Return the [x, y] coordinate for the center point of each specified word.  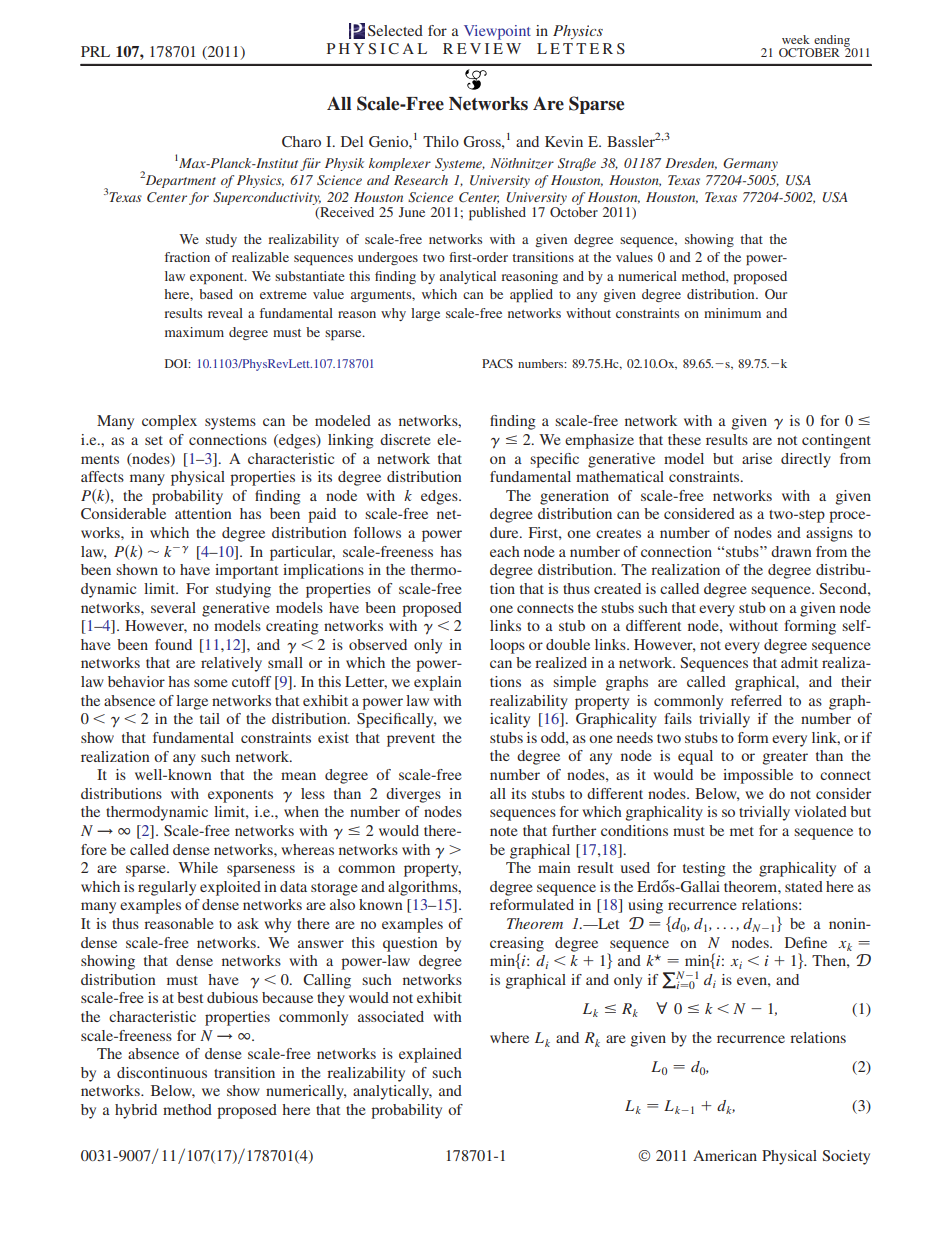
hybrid [136, 1111]
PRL [95, 51]
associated [391, 1016]
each [505, 551]
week [796, 39]
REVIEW [482, 48]
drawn [791, 551]
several [173, 607]
